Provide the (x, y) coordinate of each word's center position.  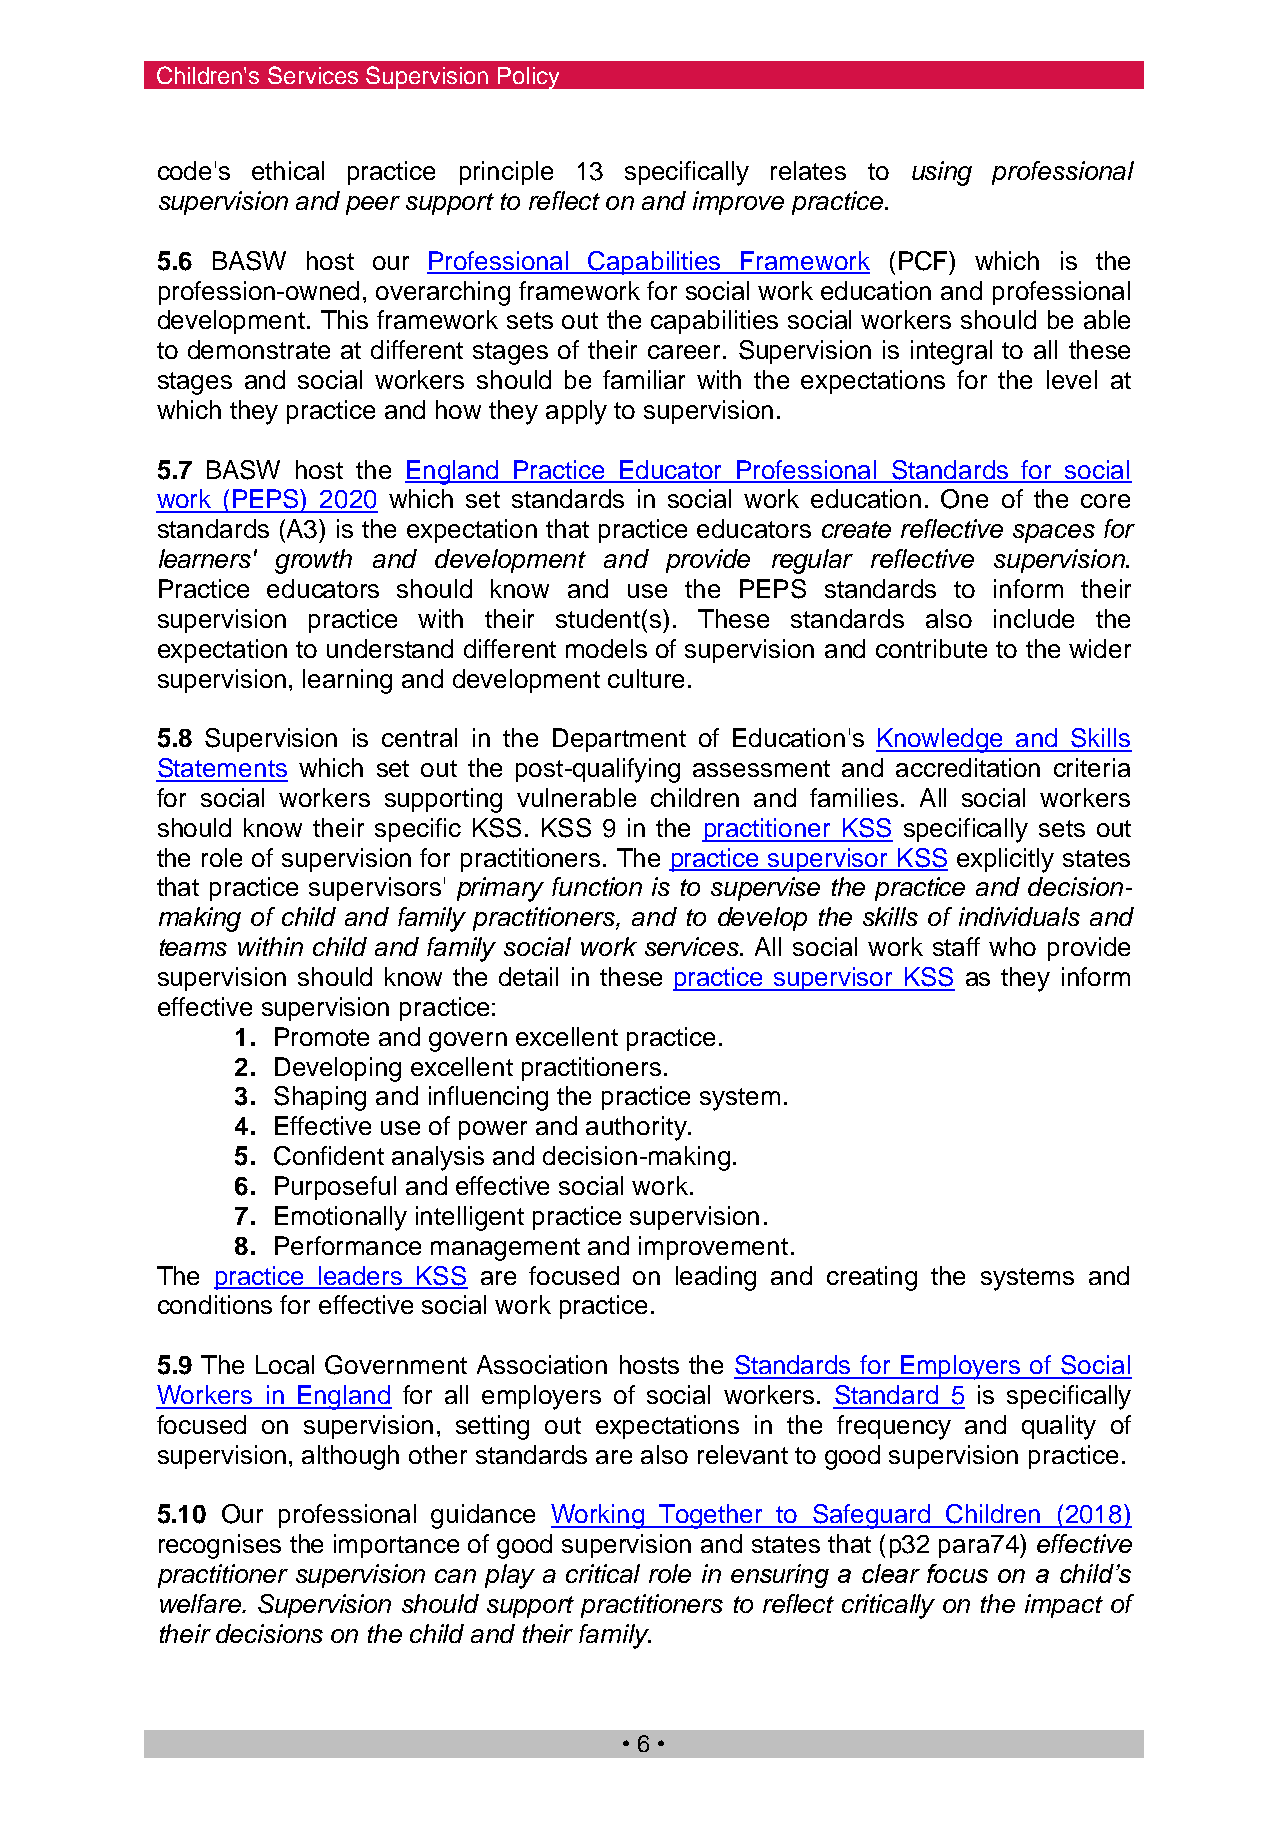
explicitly (1005, 860)
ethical (288, 170)
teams (193, 947)
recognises (220, 1546)
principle (506, 173)
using (942, 173)
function (597, 886)
